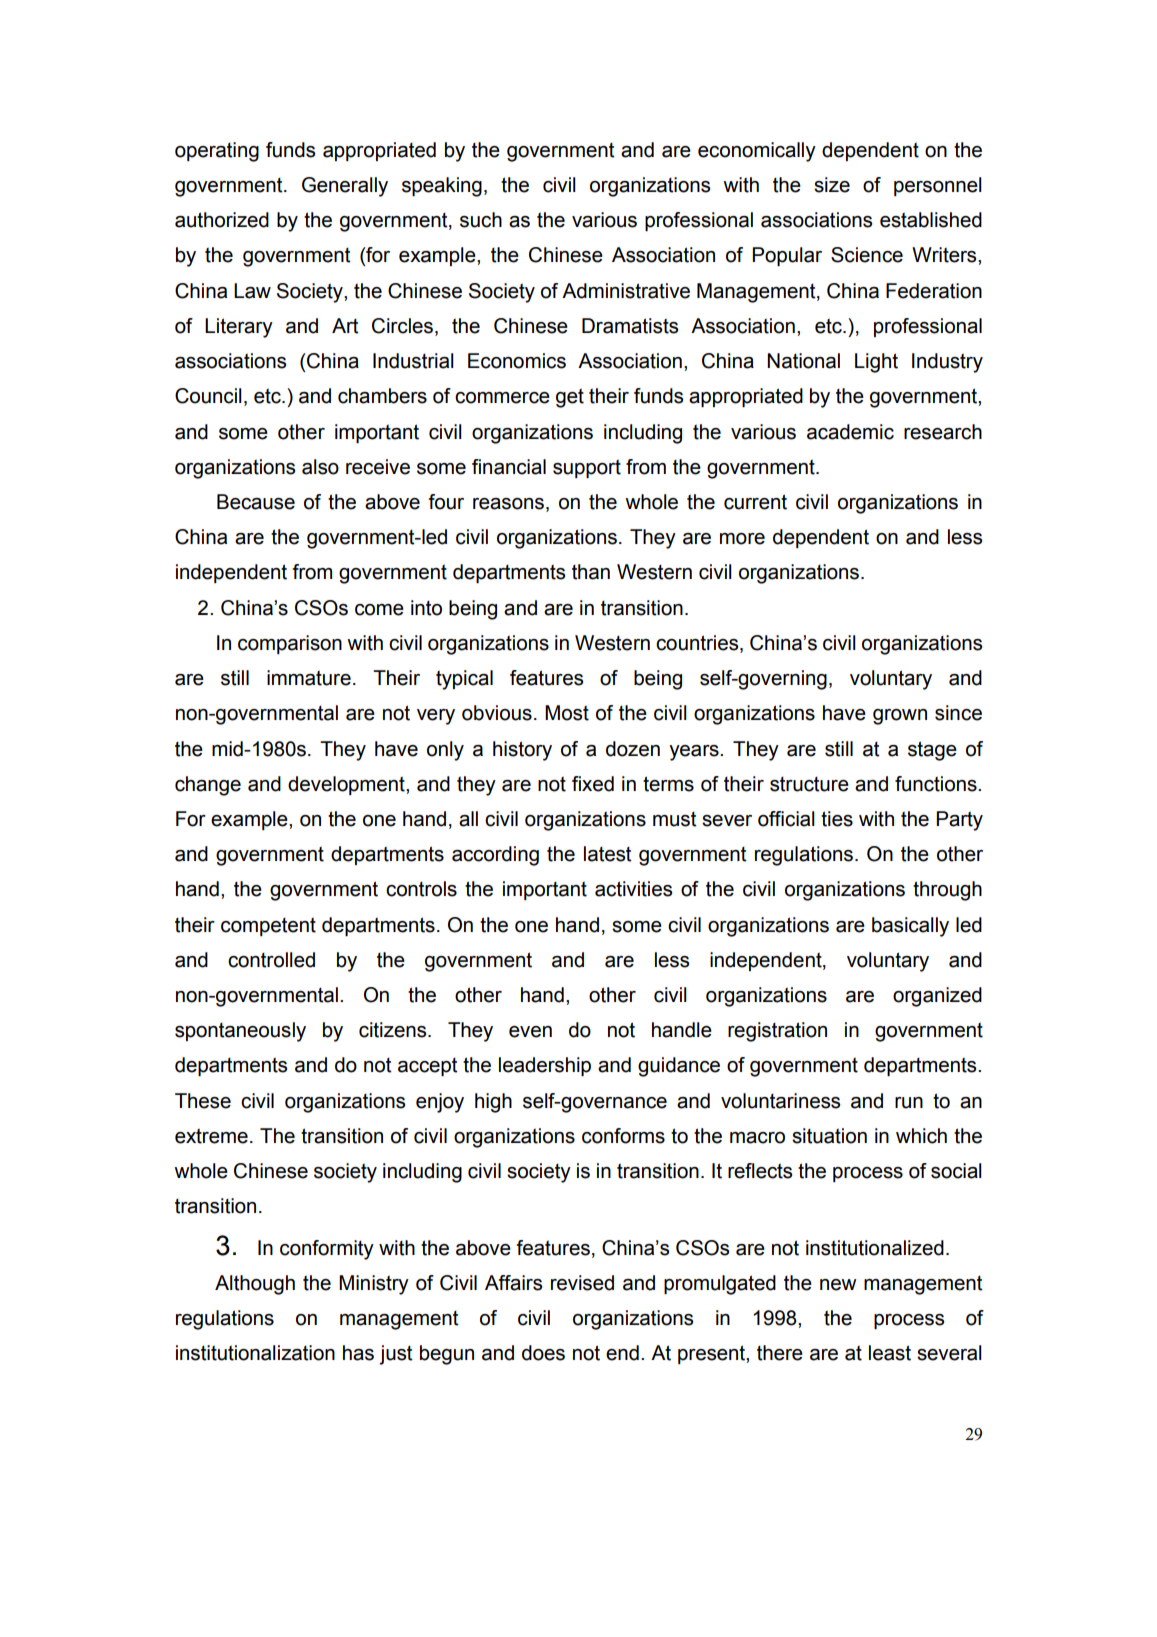 Image resolution: width=1157 pixels, height=1637 pixels. I want to click on spontaneously, so click(240, 1032).
